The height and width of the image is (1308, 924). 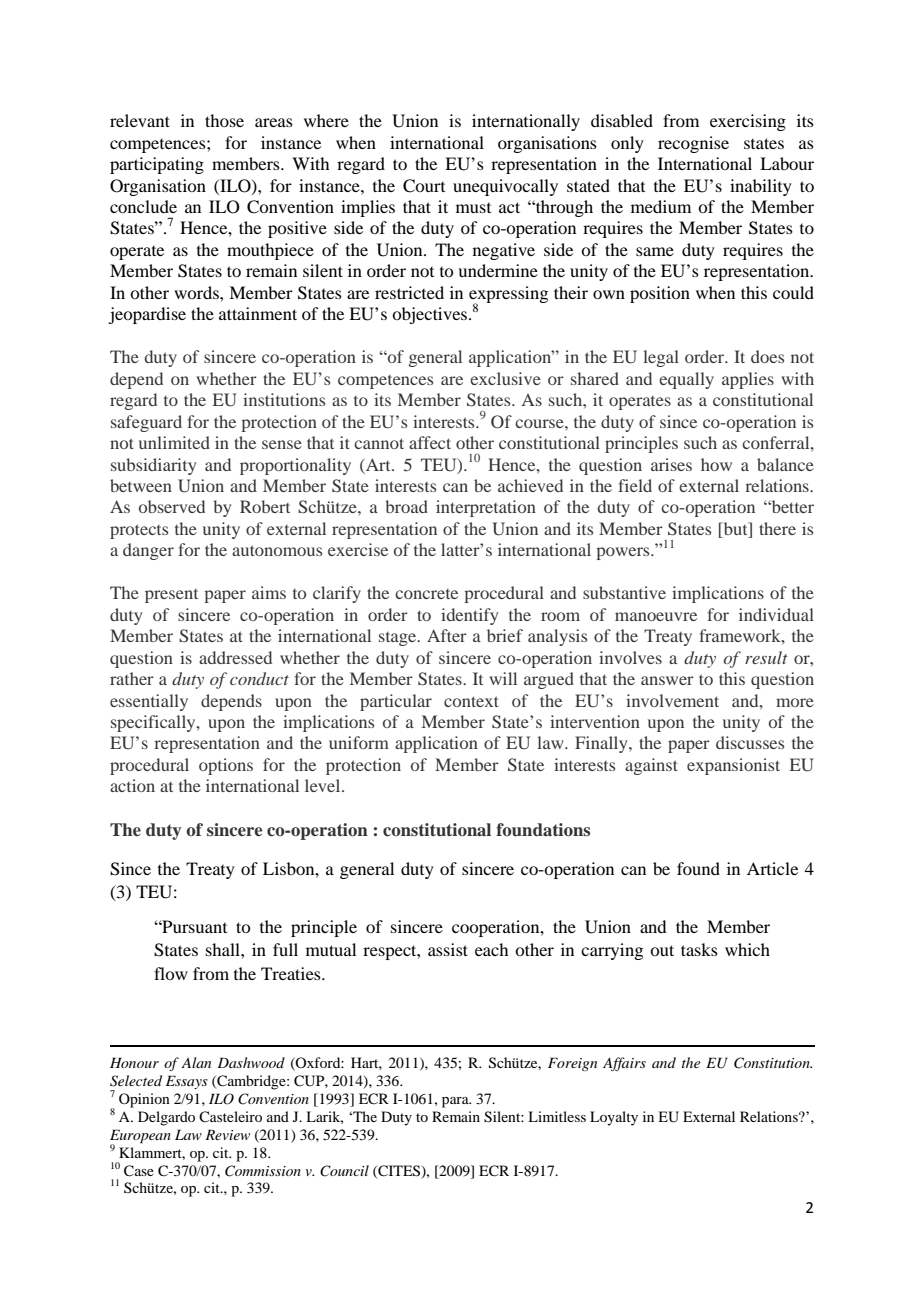 What do you see at coordinates (424, 186) in the image?
I see `Court` at bounding box center [424, 186].
